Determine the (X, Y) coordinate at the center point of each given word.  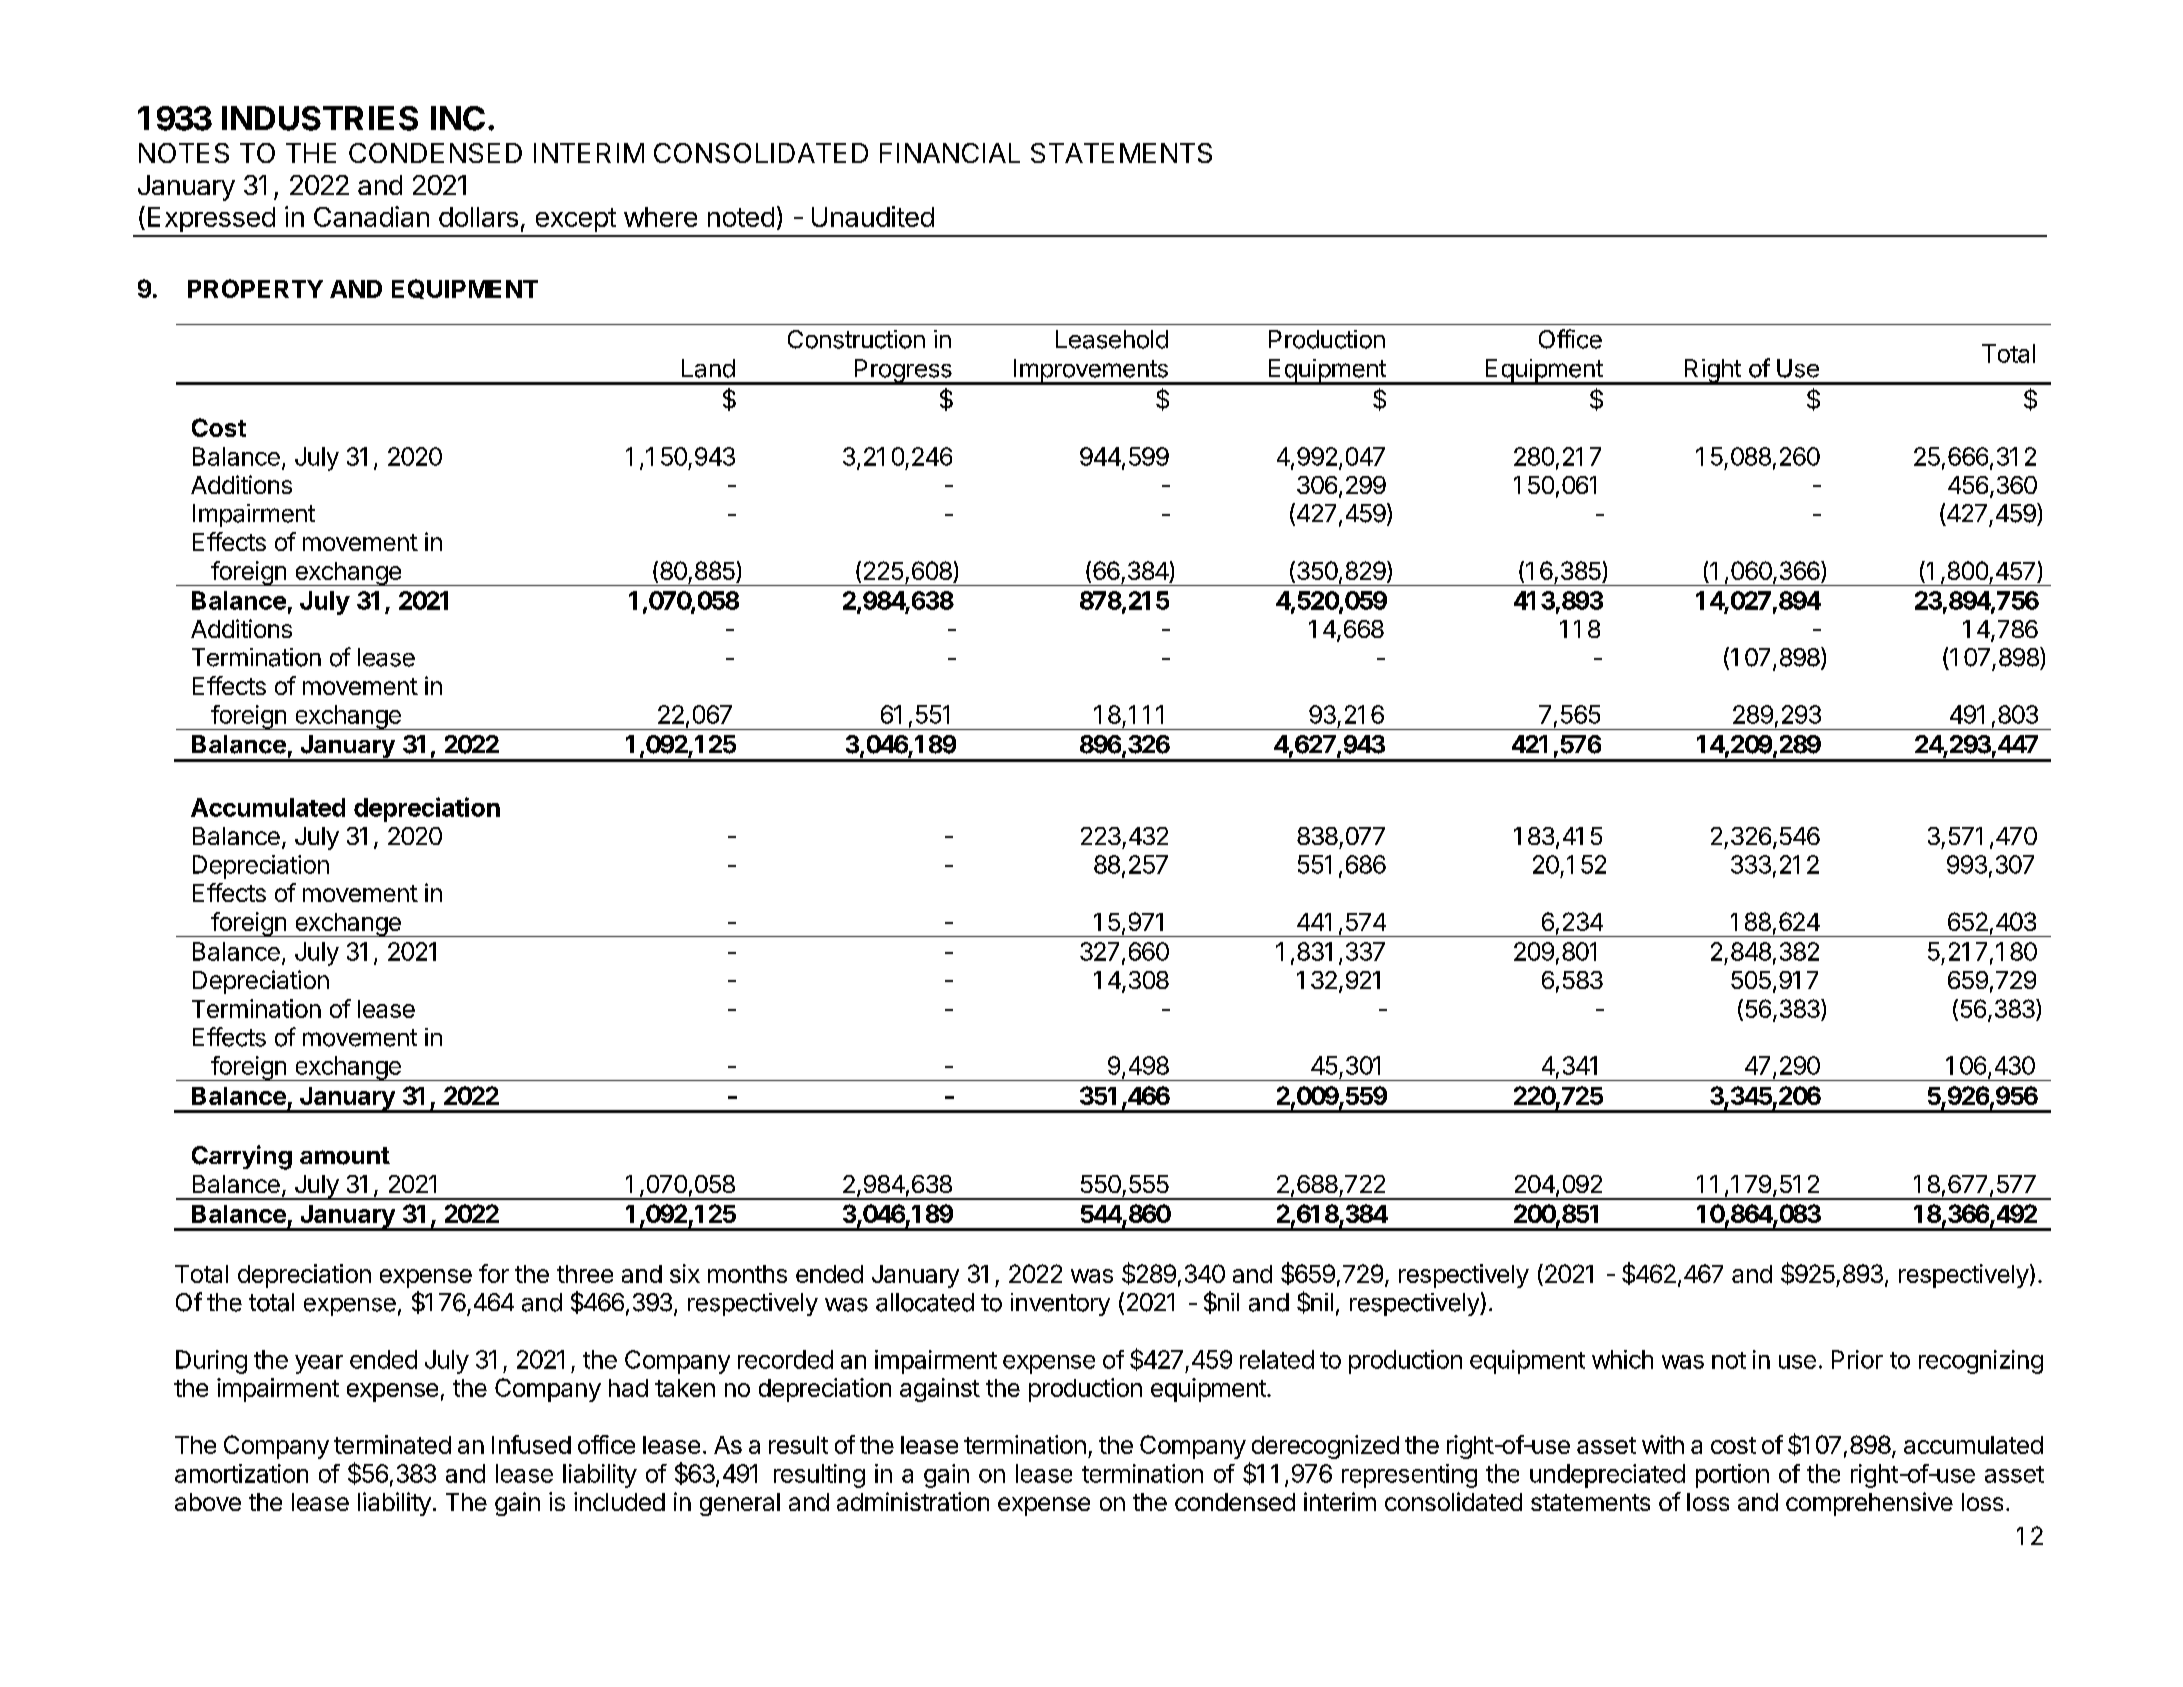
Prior (1857, 1359)
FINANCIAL (950, 153)
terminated (392, 1444)
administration (913, 1501)
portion (1732, 1476)
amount (345, 1156)
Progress (903, 372)
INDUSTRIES (320, 118)
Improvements (1090, 372)
